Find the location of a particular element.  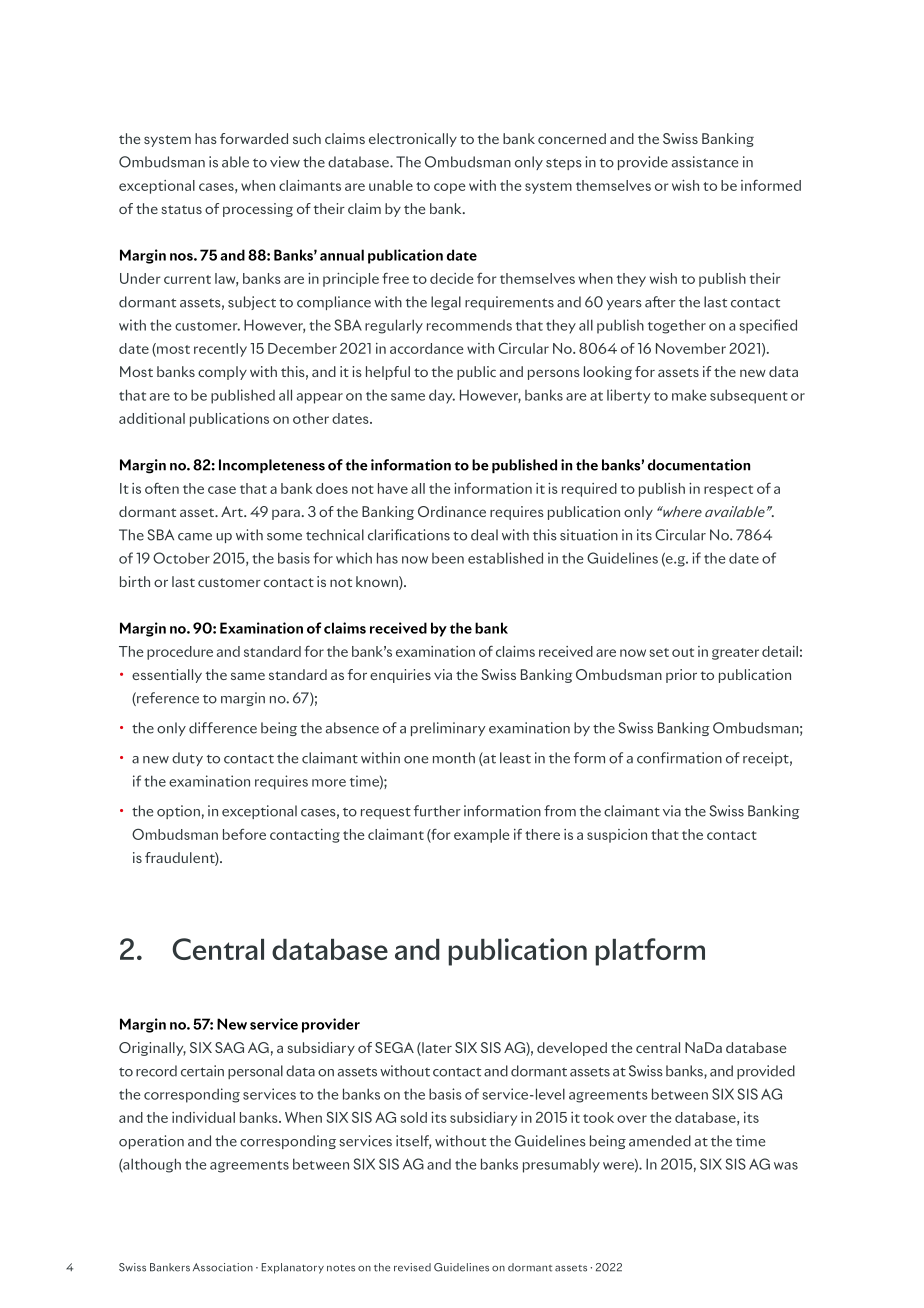

status is located at coordinates (181, 209).
